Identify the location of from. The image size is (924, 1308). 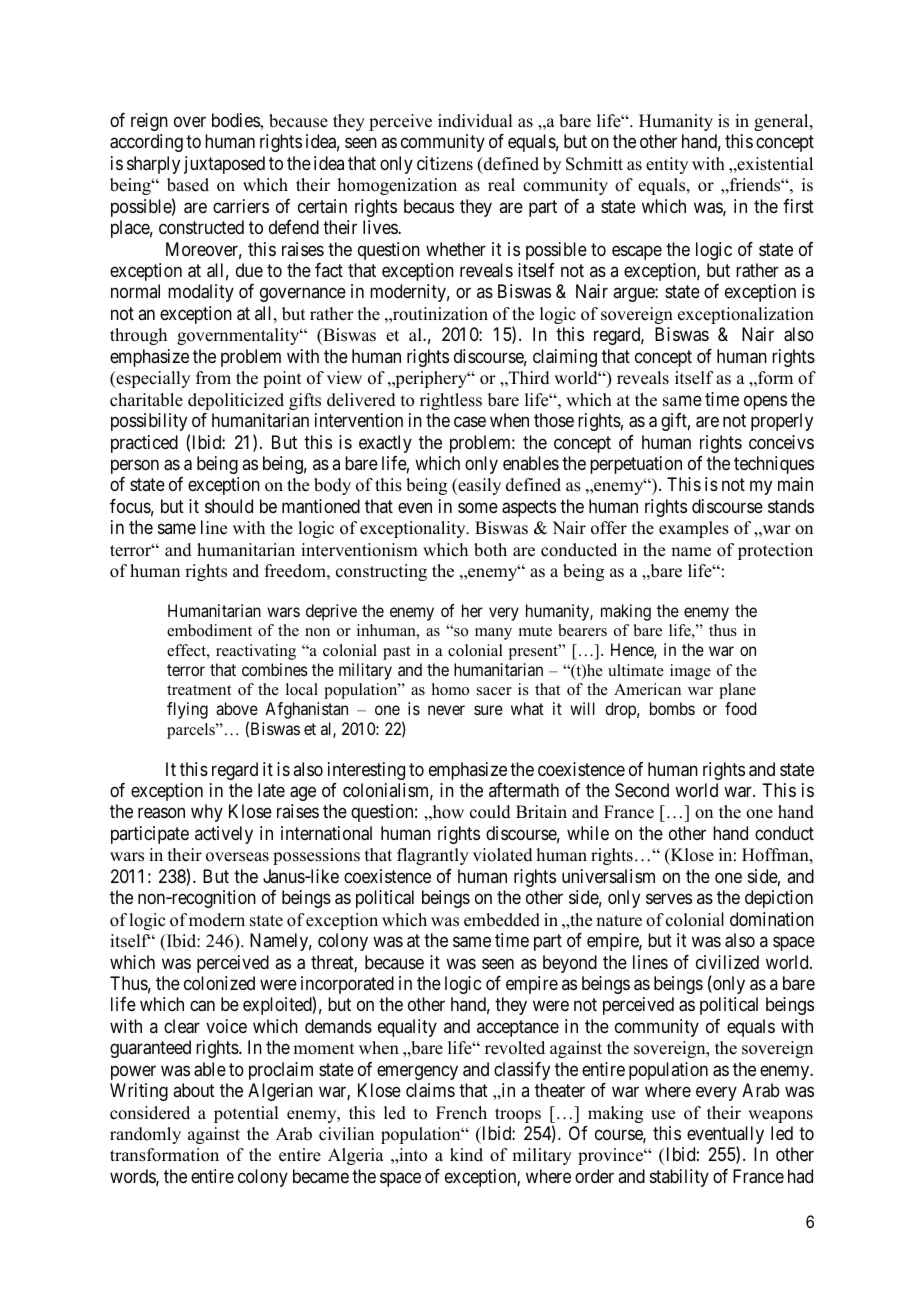
(213, 378).
